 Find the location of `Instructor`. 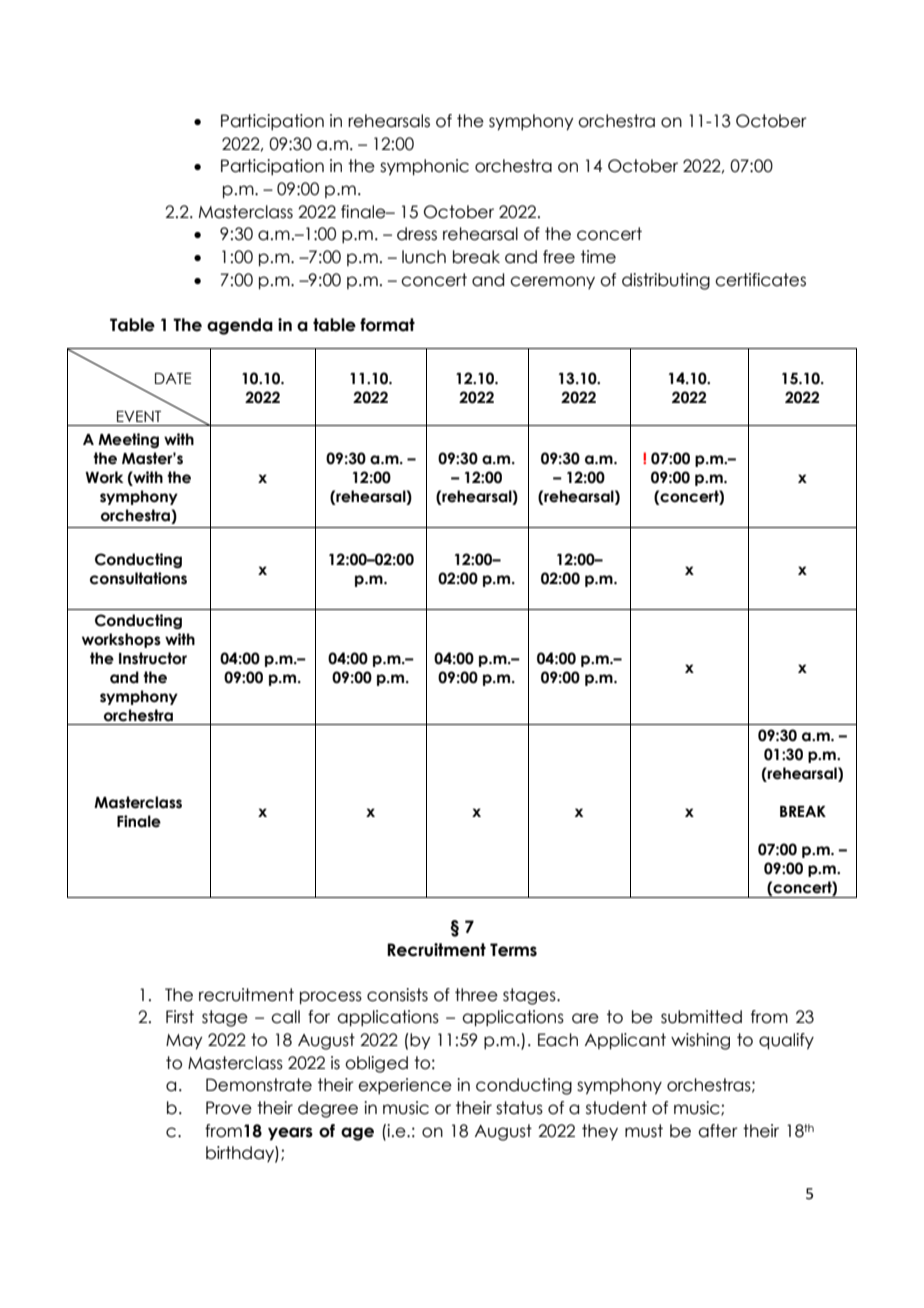

Instructor is located at coordinates (153, 658).
